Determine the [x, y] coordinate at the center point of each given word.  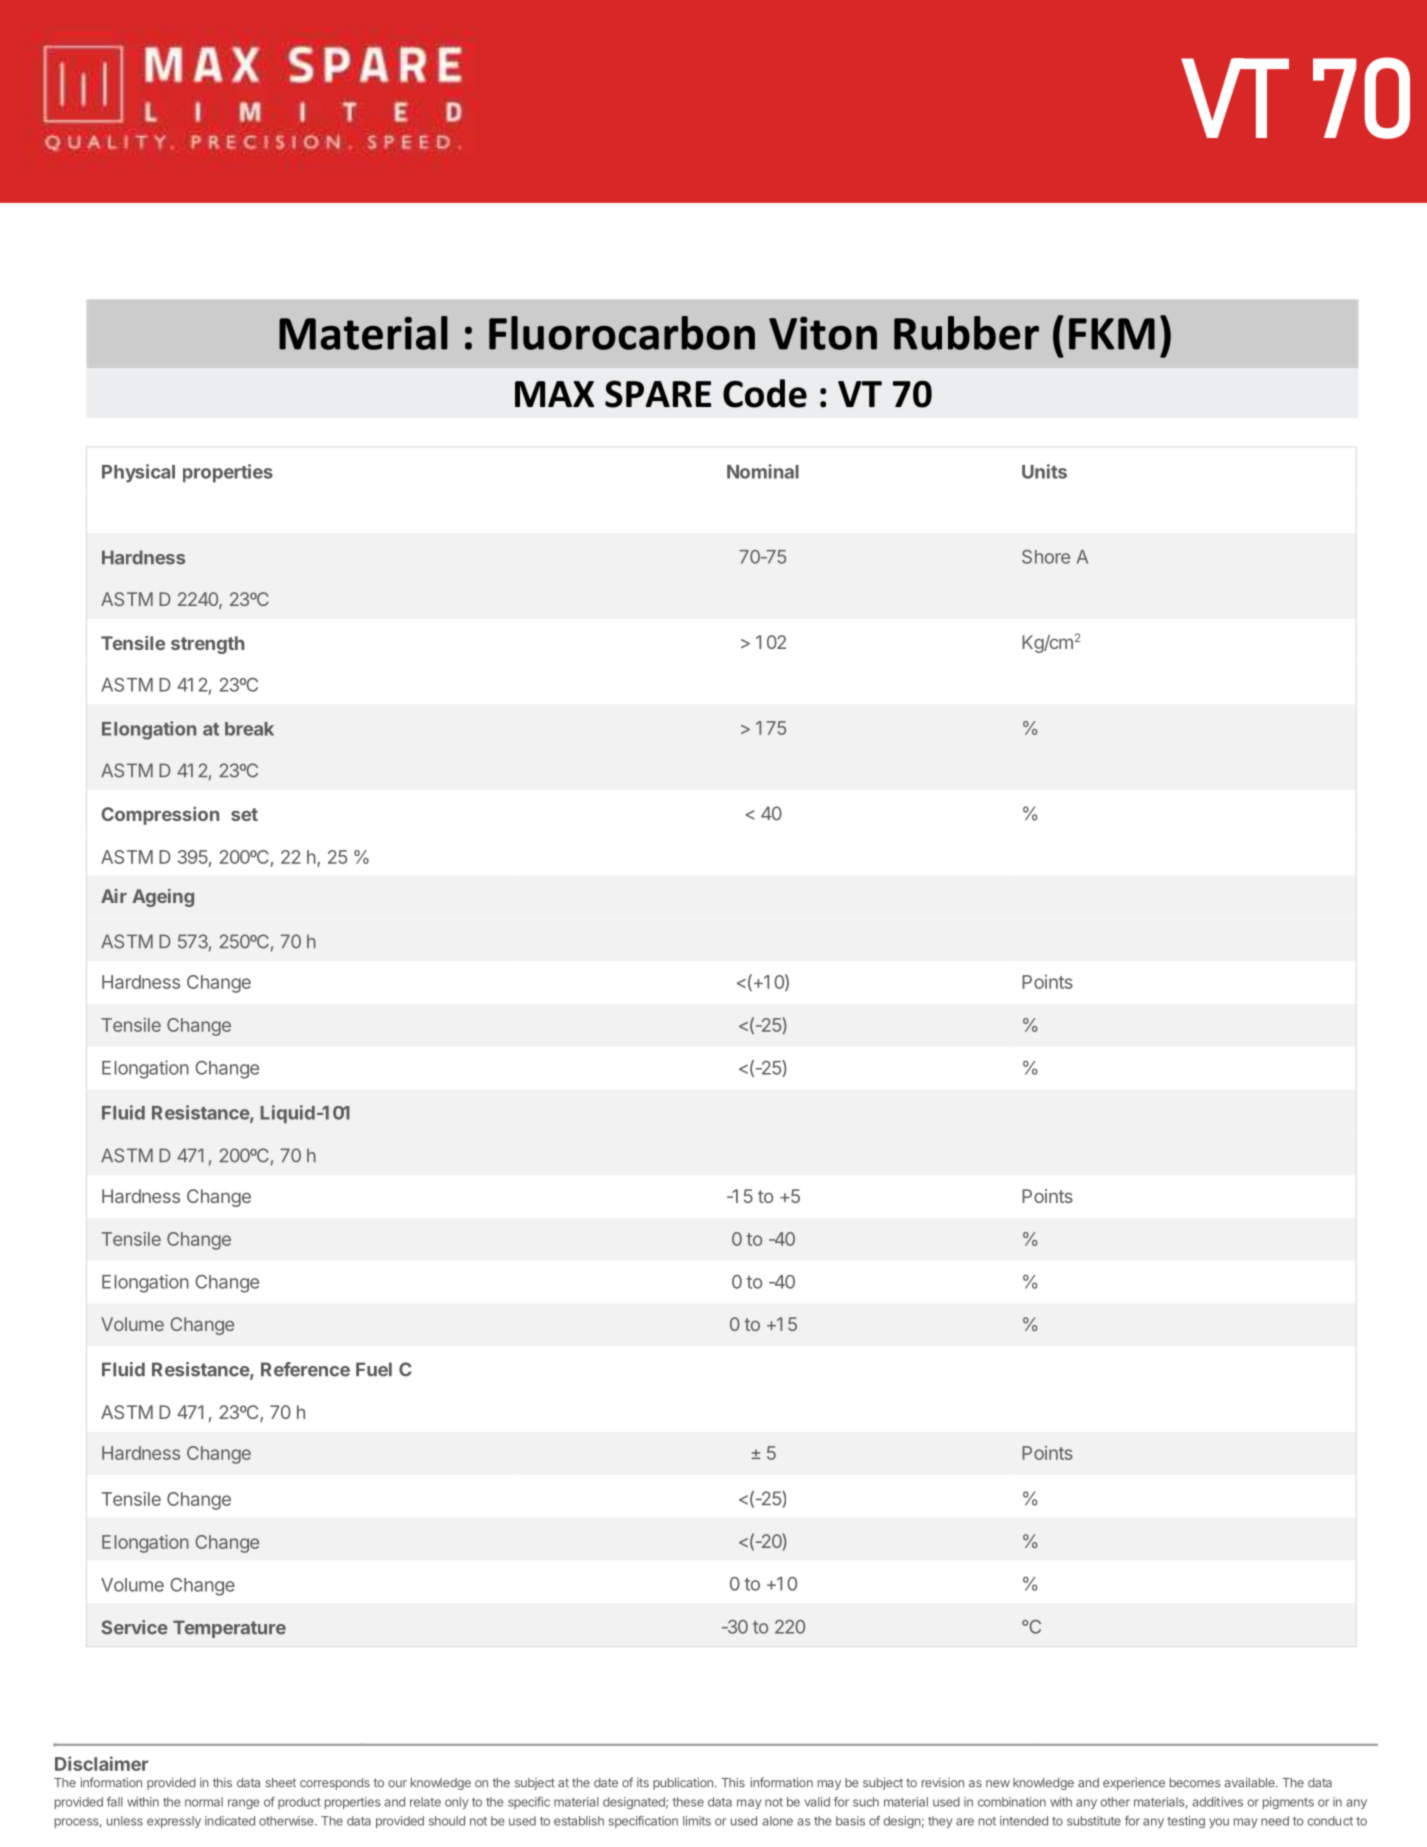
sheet [281, 1783]
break [249, 729]
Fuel [374, 1369]
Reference [305, 1369]
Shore [1046, 557]
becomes [1195, 1783]
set [244, 814]
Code [765, 393]
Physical [138, 473]
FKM [1112, 334]
